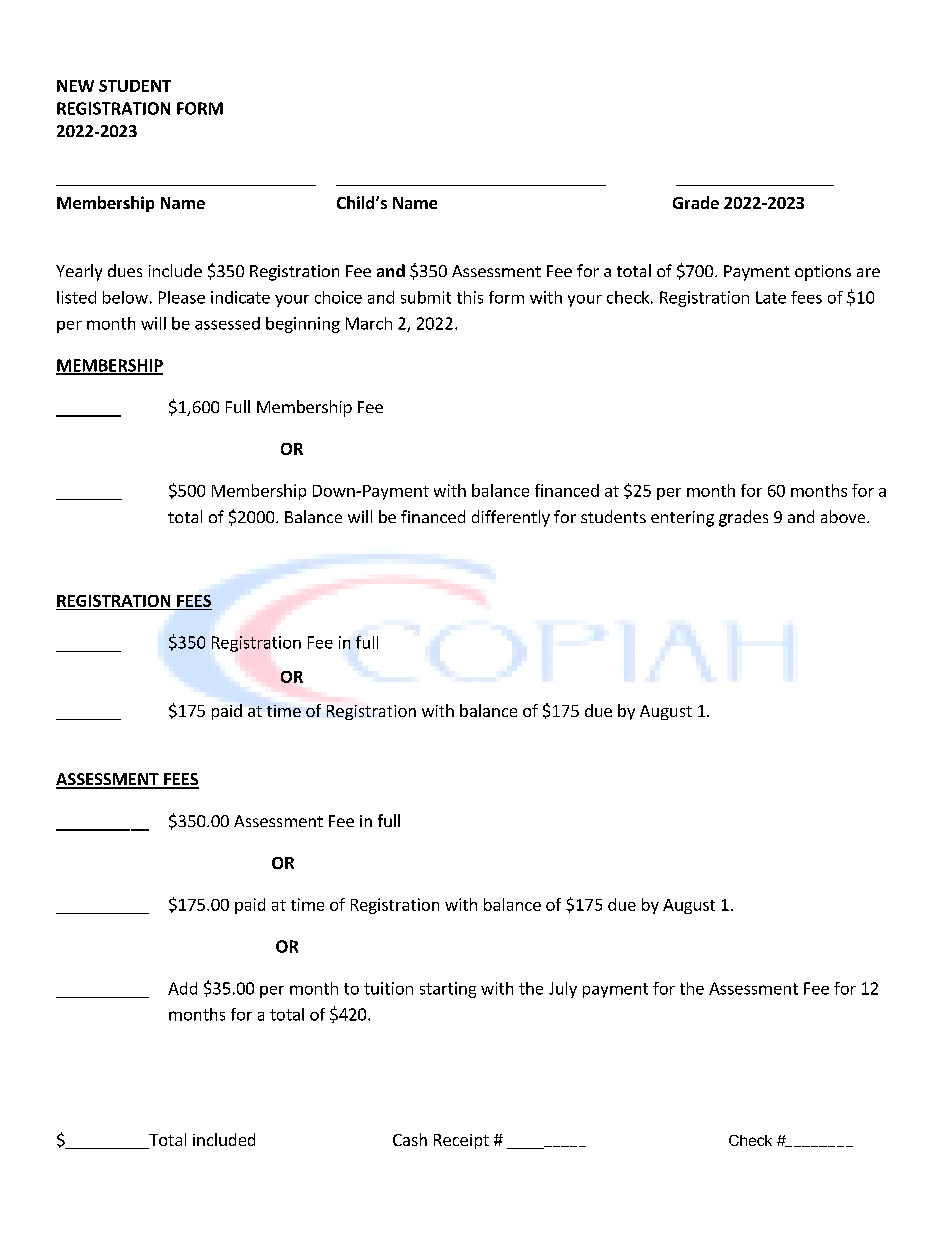 The height and width of the screenshot is (1233, 952). I want to click on above, so click(844, 516).
